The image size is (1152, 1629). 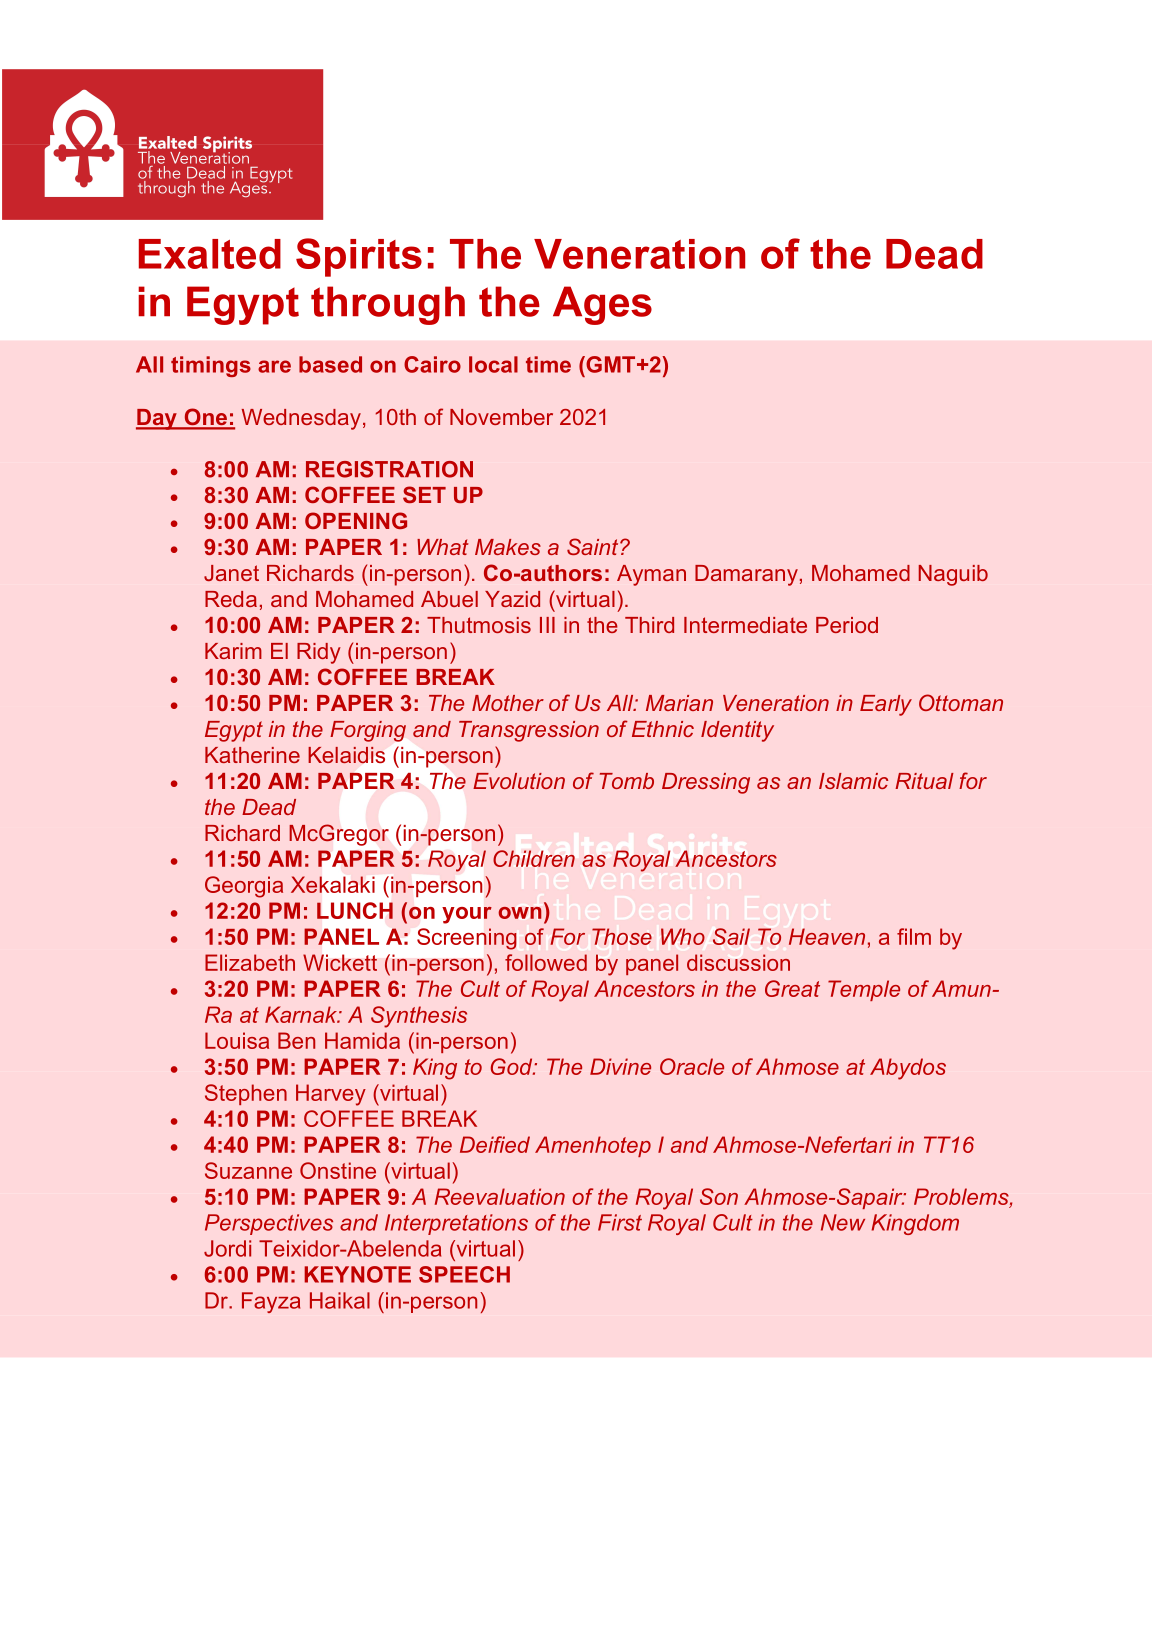 What do you see at coordinates (548, 364) in the screenshot?
I see `time` at bounding box center [548, 364].
